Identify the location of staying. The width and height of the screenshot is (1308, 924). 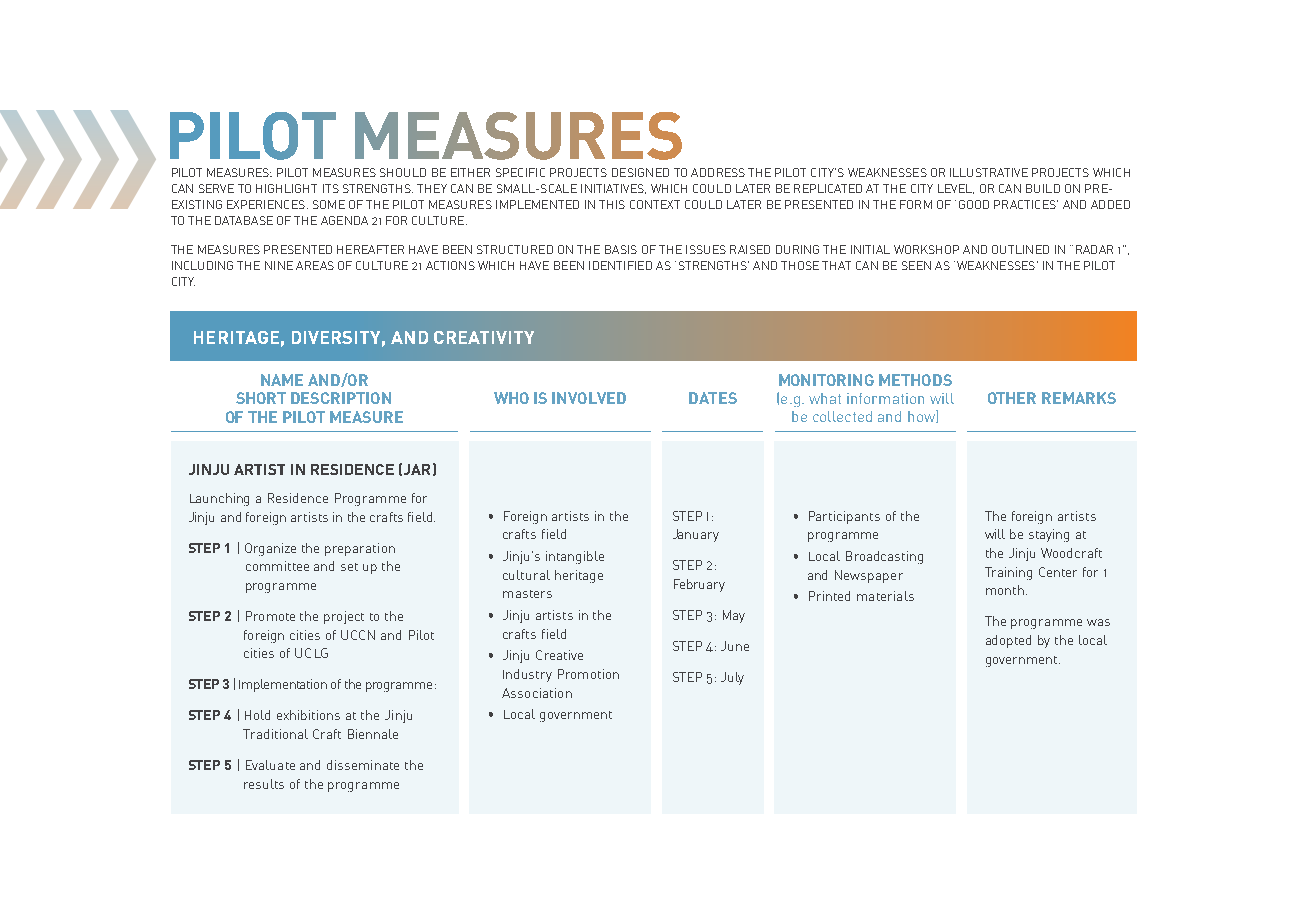
(1049, 535).
